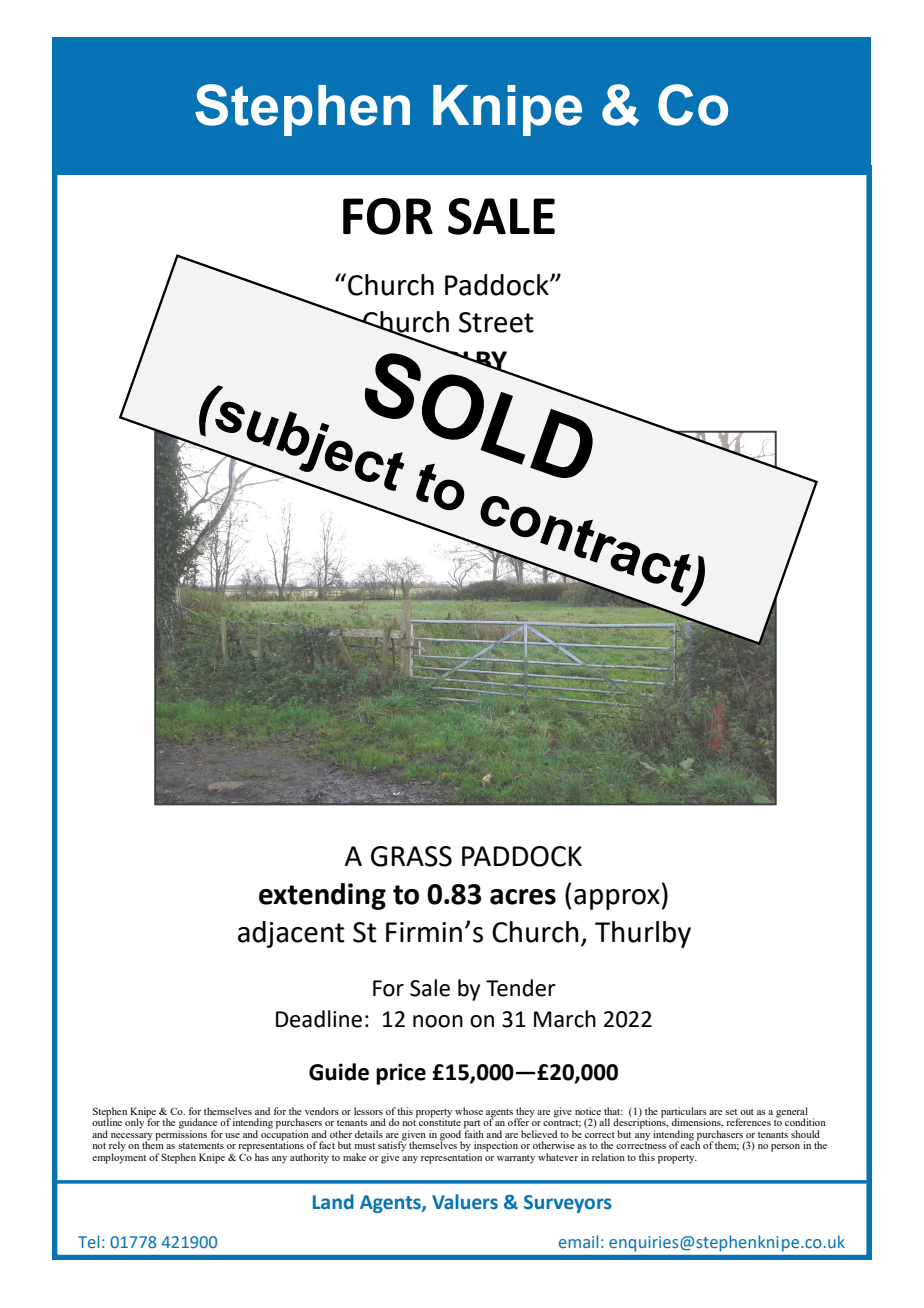 The height and width of the screenshot is (1308, 924). Describe the element at coordinates (291, 934) in the screenshot. I see `adjacent` at that location.
